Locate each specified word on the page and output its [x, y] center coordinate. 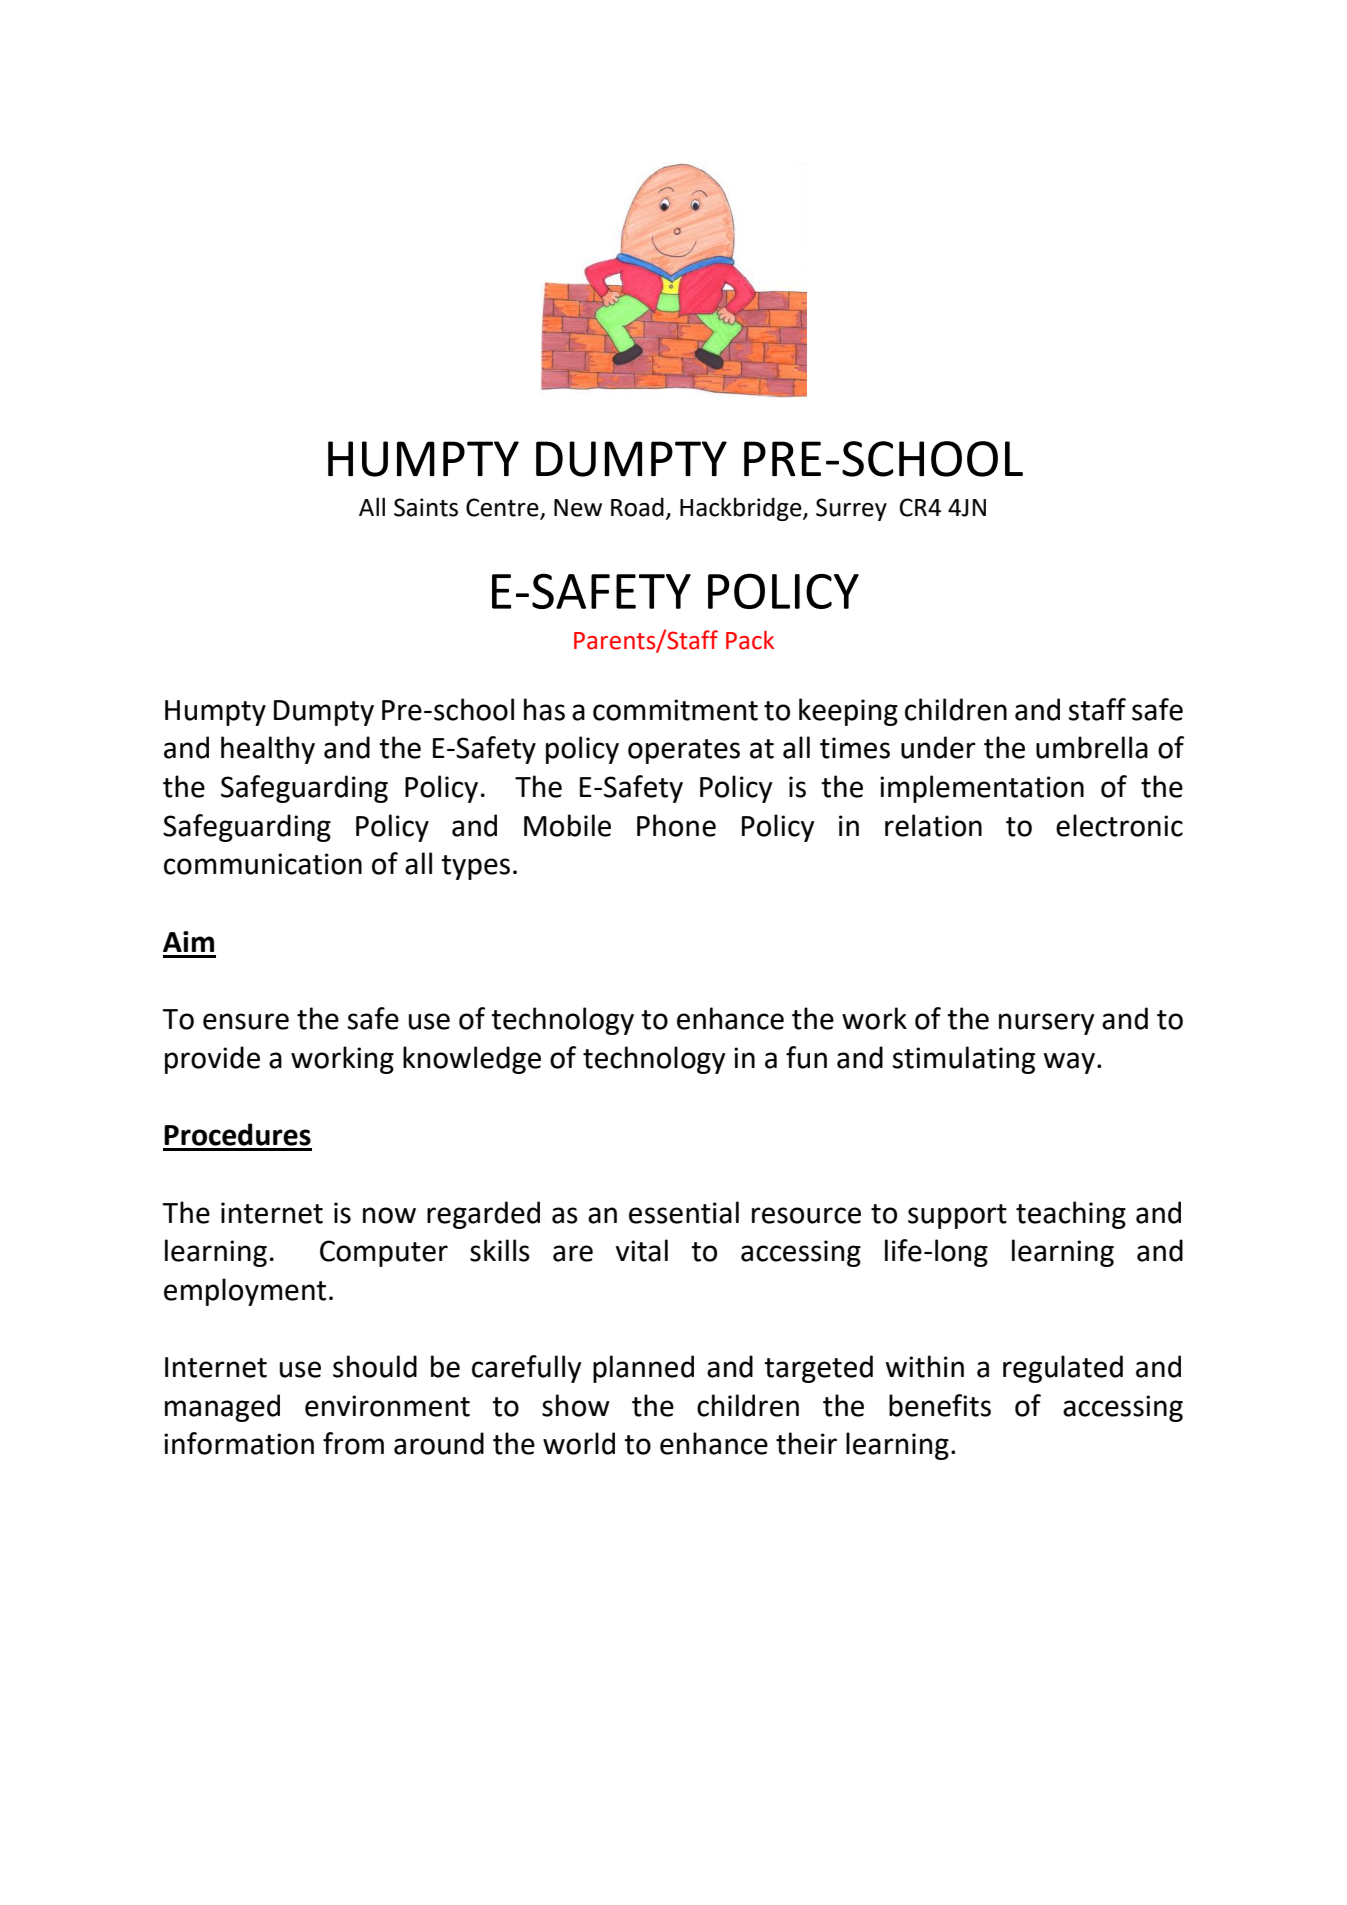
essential [684, 1212]
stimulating [964, 1060]
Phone [676, 825]
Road [637, 507]
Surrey [851, 509]
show [576, 1405]
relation [933, 825]
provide [212, 1060]
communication [263, 864]
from [353, 1443]
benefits [940, 1405]
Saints [426, 507]
